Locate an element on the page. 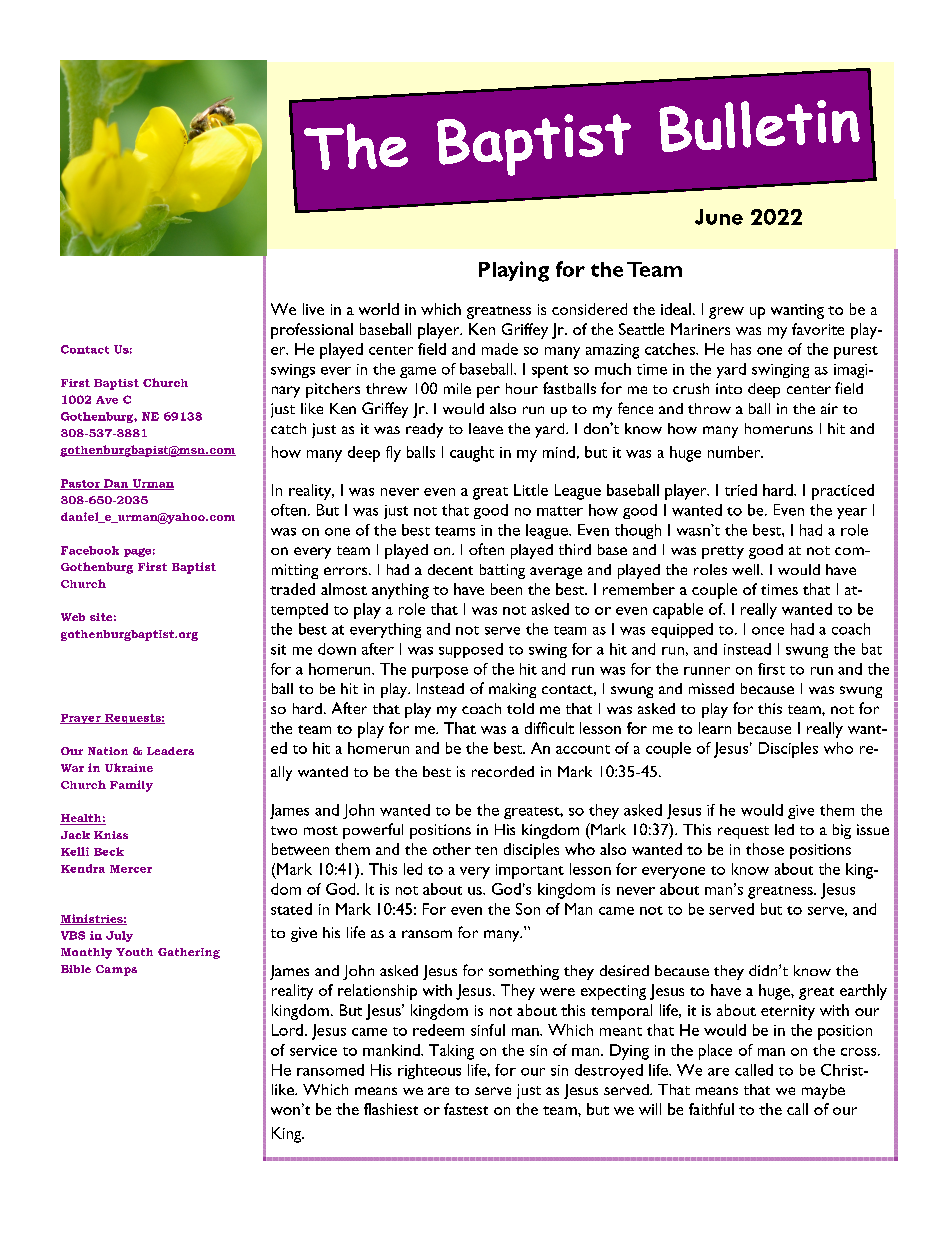 This image has width=952, height=1233. righteous is located at coordinates (429, 1071).
